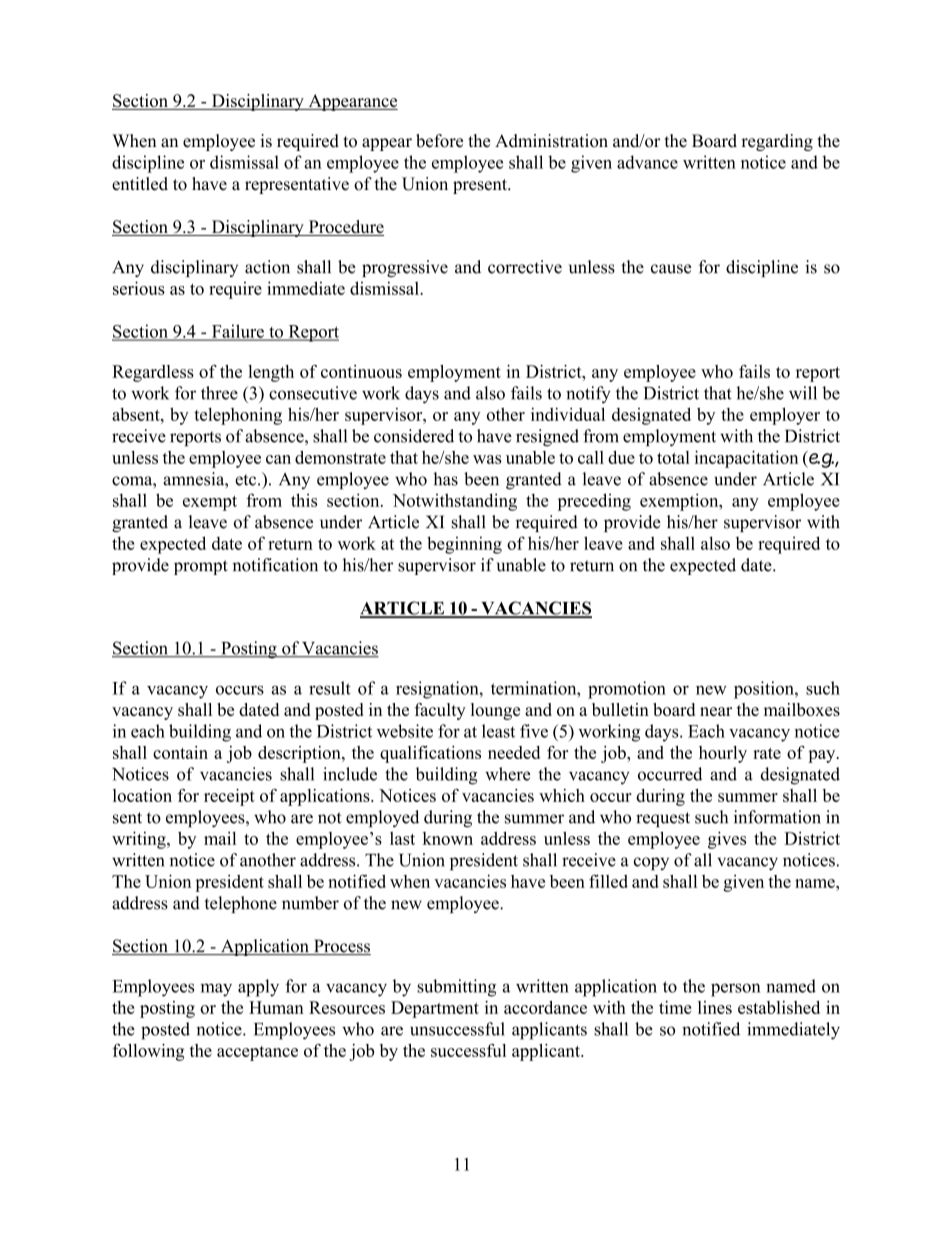 Image resolution: width=952 pixels, height=1233 pixels. What do you see at coordinates (216, 990) in the screenshot?
I see `may` at bounding box center [216, 990].
